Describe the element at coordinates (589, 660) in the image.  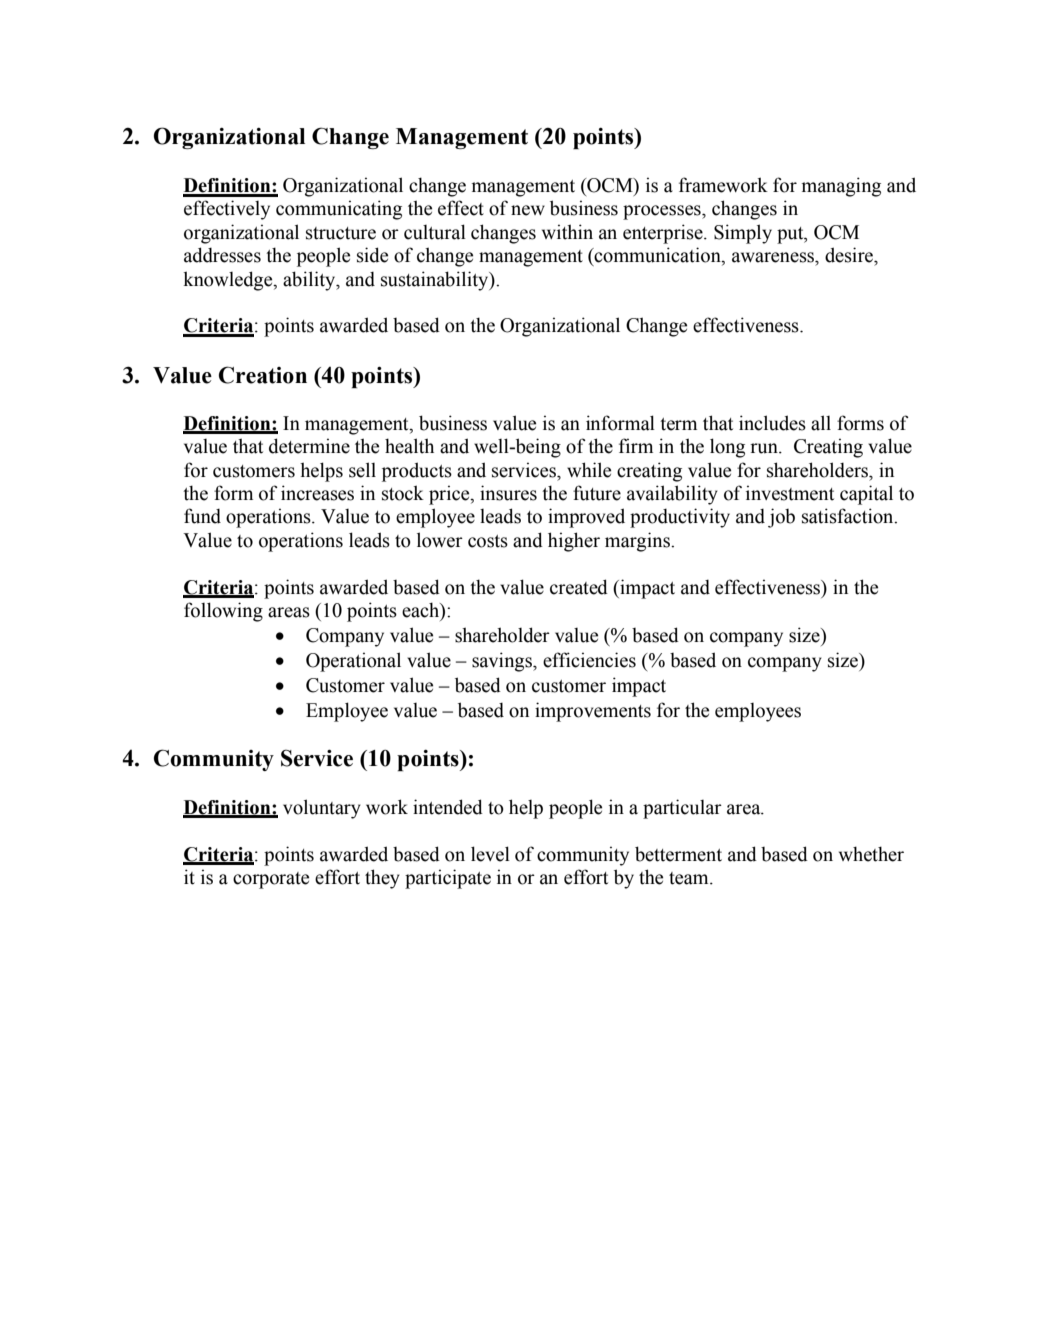
I see `efficiencies` at that location.
